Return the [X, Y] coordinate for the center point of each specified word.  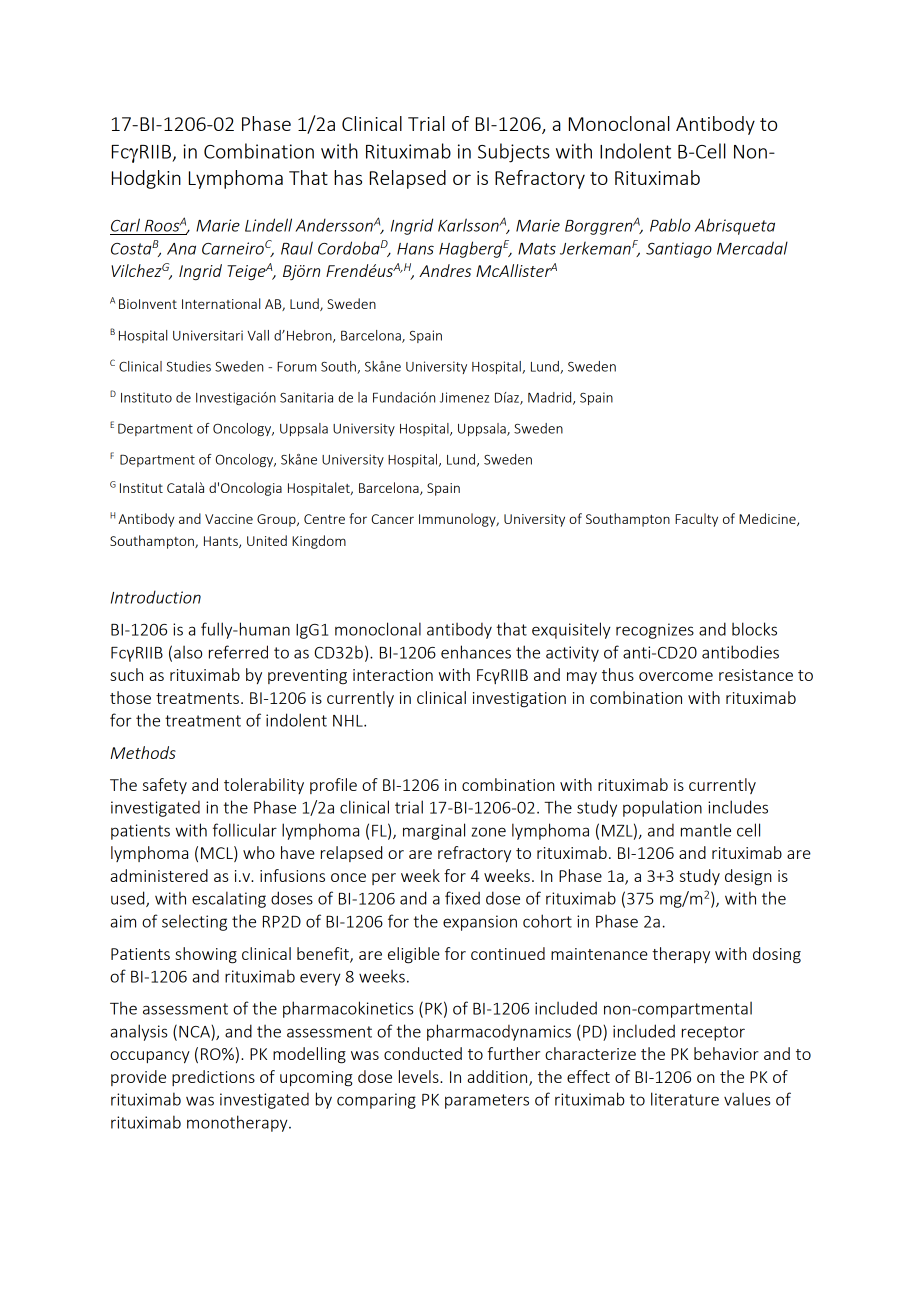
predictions [213, 1078]
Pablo [670, 225]
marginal [434, 831]
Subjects [514, 153]
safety [165, 786]
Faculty [696, 520]
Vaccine [229, 519]
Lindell [268, 225]
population [662, 808]
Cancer [392, 519]
